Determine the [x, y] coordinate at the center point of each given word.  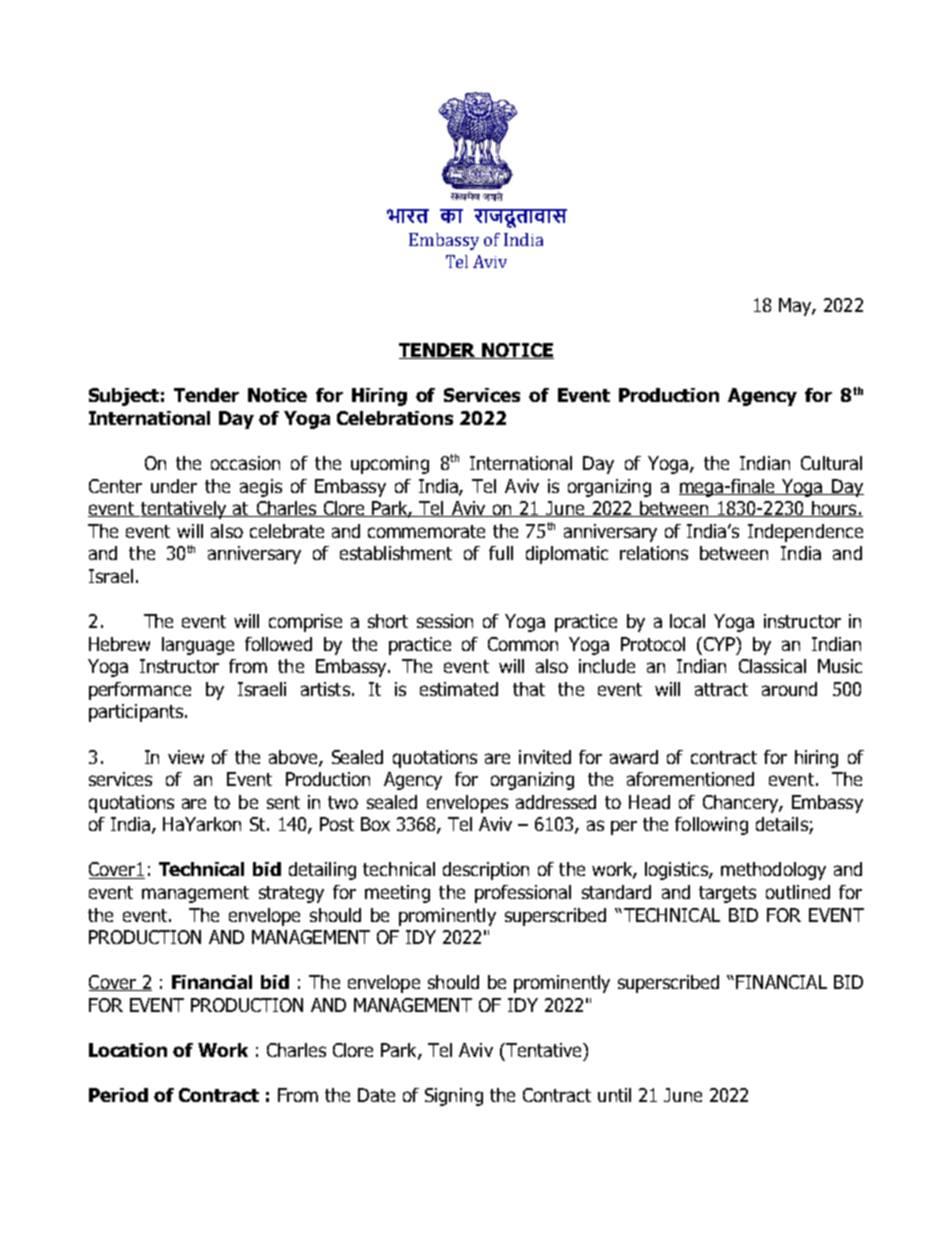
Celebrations [395, 418]
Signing [454, 1097]
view [186, 757]
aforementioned [690, 779]
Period [118, 1095]
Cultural [831, 463]
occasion [245, 463]
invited [545, 757]
